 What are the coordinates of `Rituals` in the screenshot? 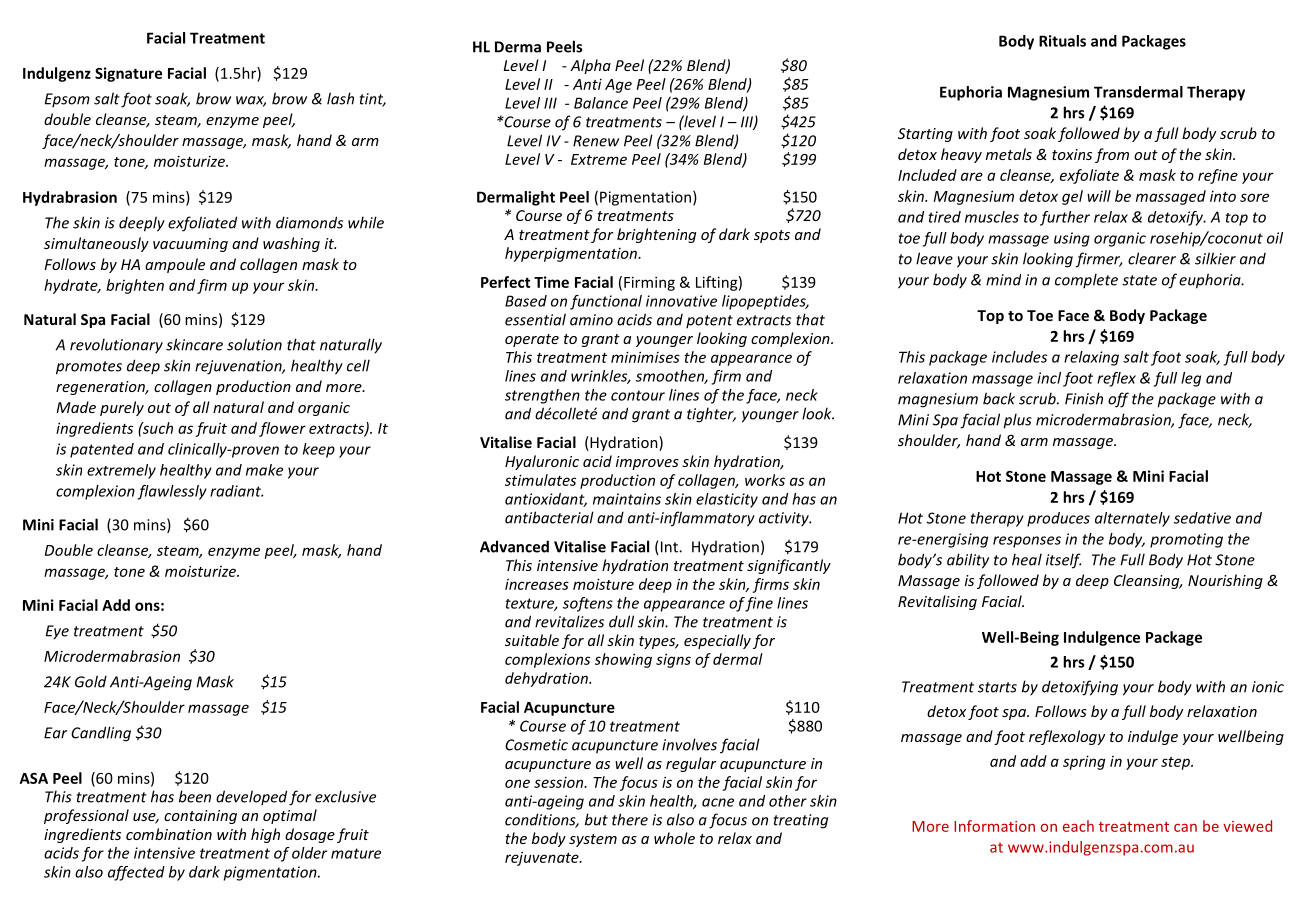 It's located at (1062, 41).
